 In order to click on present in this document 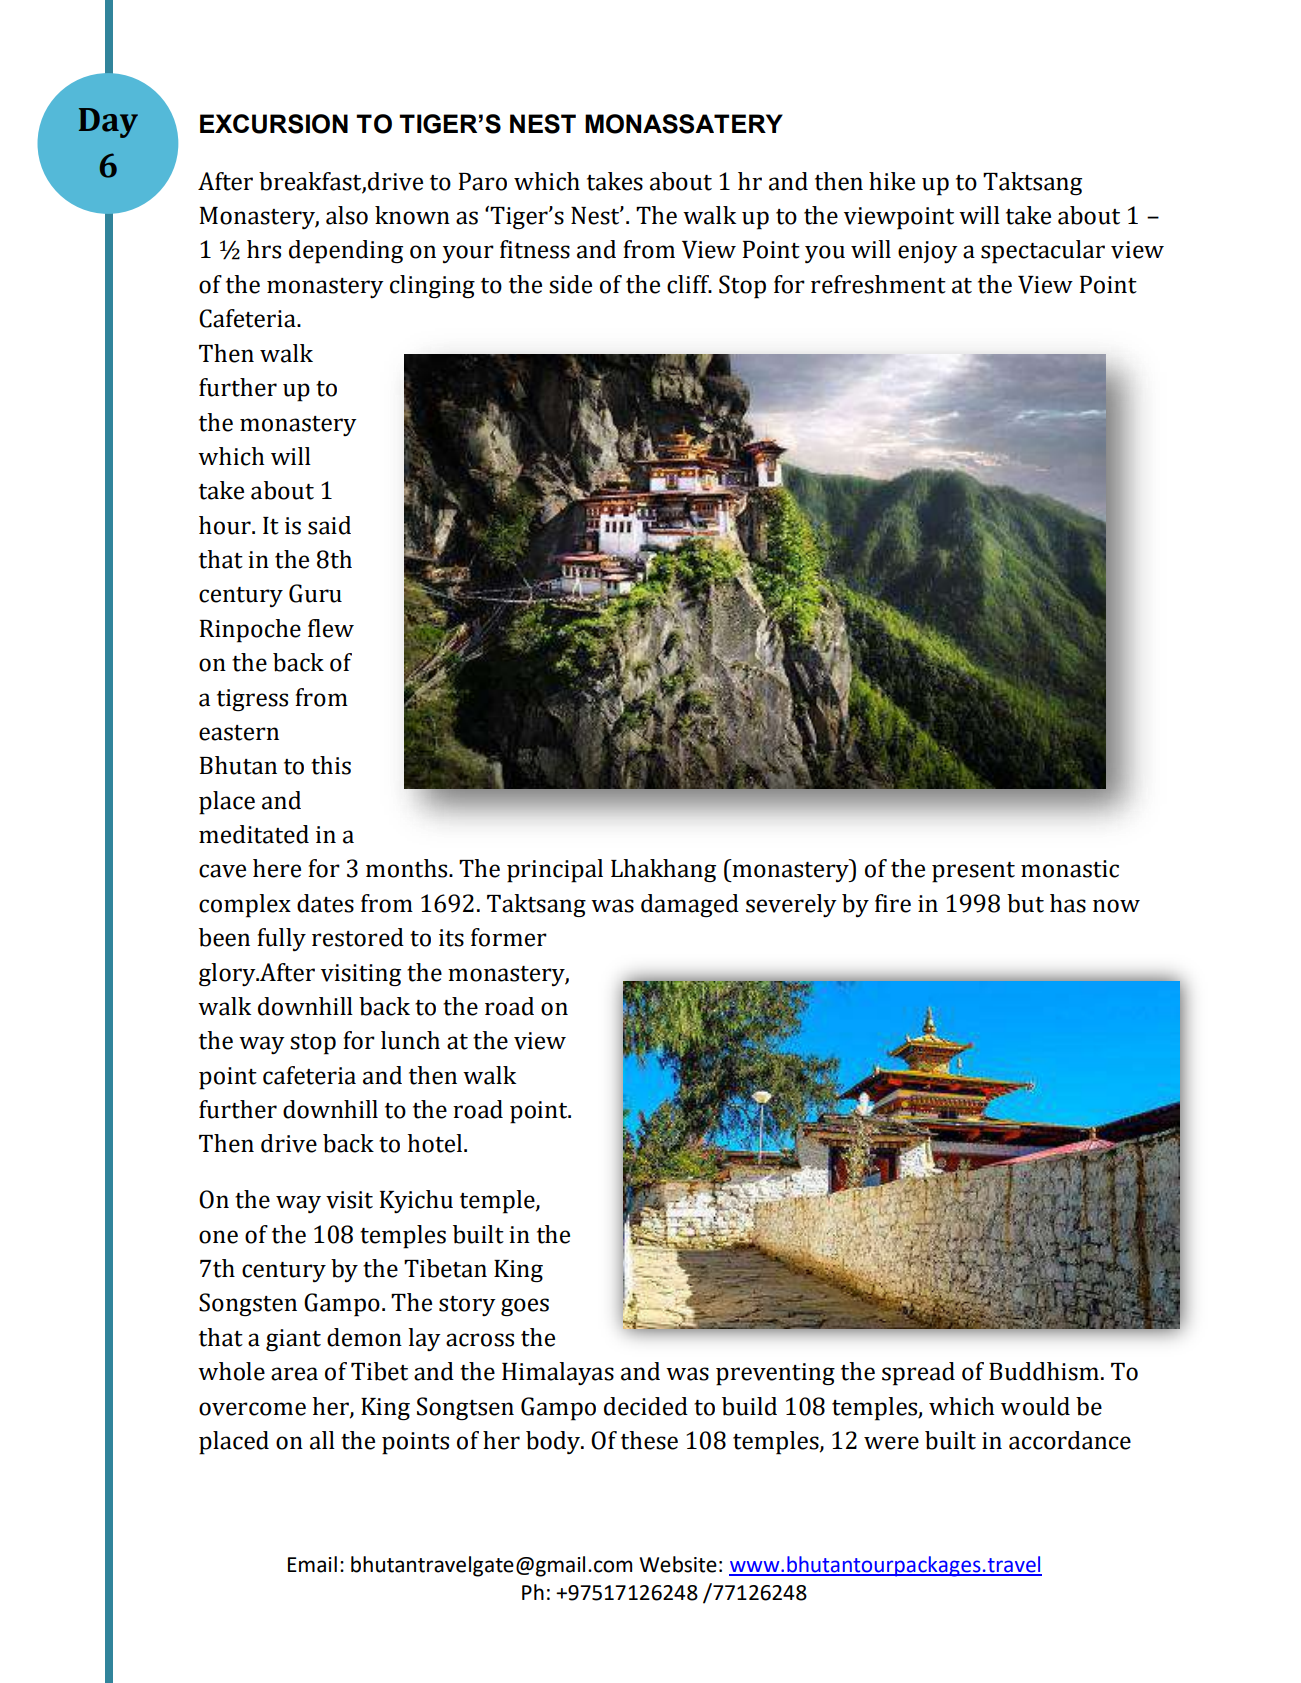, I will do `click(973, 872)`.
